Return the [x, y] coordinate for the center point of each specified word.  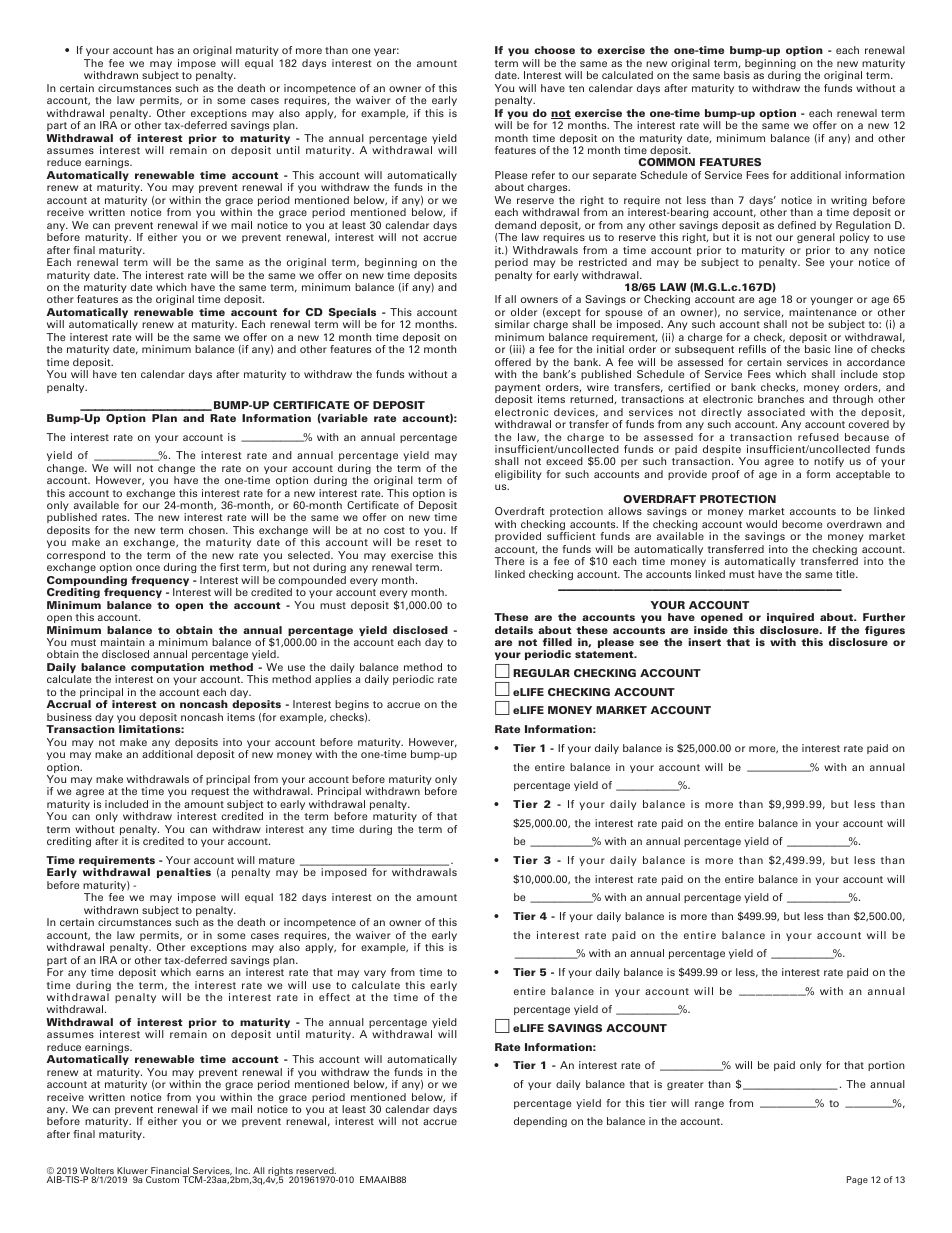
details [514, 630]
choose [554, 50]
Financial [170, 1172]
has [165, 50]
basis [737, 75]
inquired [790, 618]
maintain [123, 642]
